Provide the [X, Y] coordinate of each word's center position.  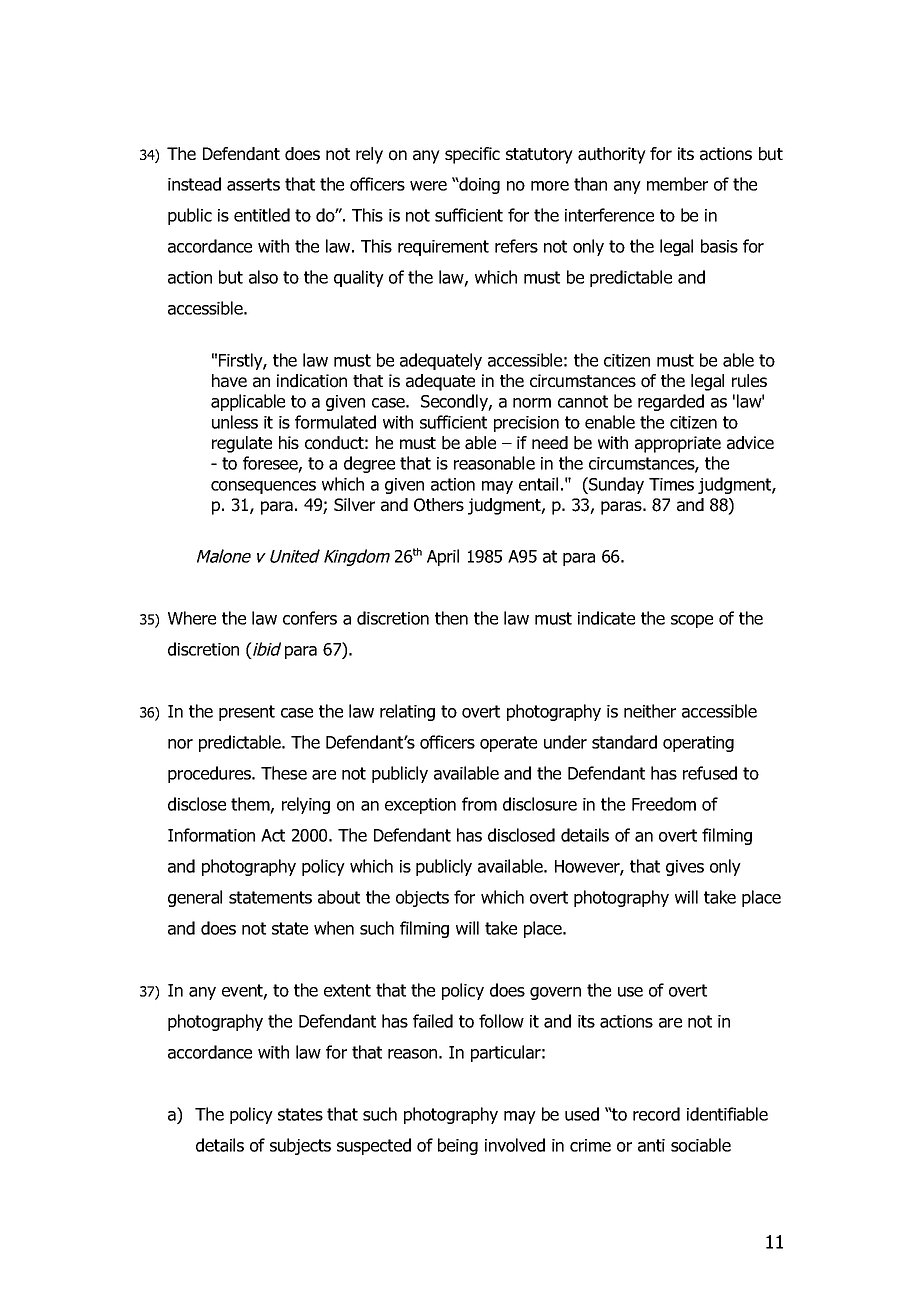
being [458, 1146]
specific [472, 155]
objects [422, 898]
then [451, 618]
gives [685, 868]
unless [235, 422]
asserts [253, 184]
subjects [300, 1146]
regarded [671, 402]
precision [526, 424]
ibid [266, 650]
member [677, 184]
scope [692, 621]
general [195, 898]
